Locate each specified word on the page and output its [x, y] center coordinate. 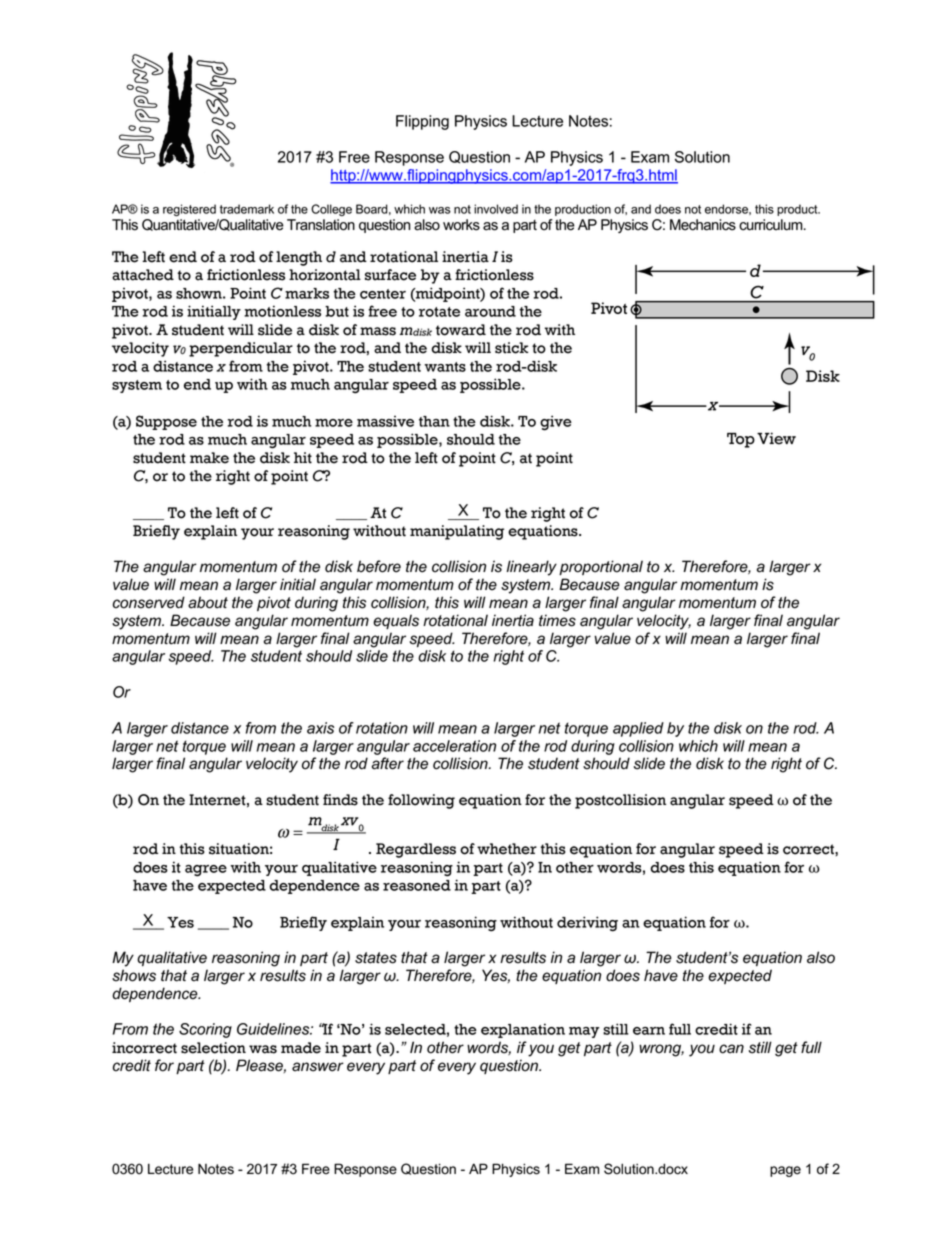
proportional [601, 567]
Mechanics [703, 225]
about [208, 602]
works [461, 225]
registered [189, 210]
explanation [523, 1030]
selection [213, 1048]
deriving [587, 924]
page [785, 1171]
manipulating [457, 532]
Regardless [416, 850]
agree [206, 871]
